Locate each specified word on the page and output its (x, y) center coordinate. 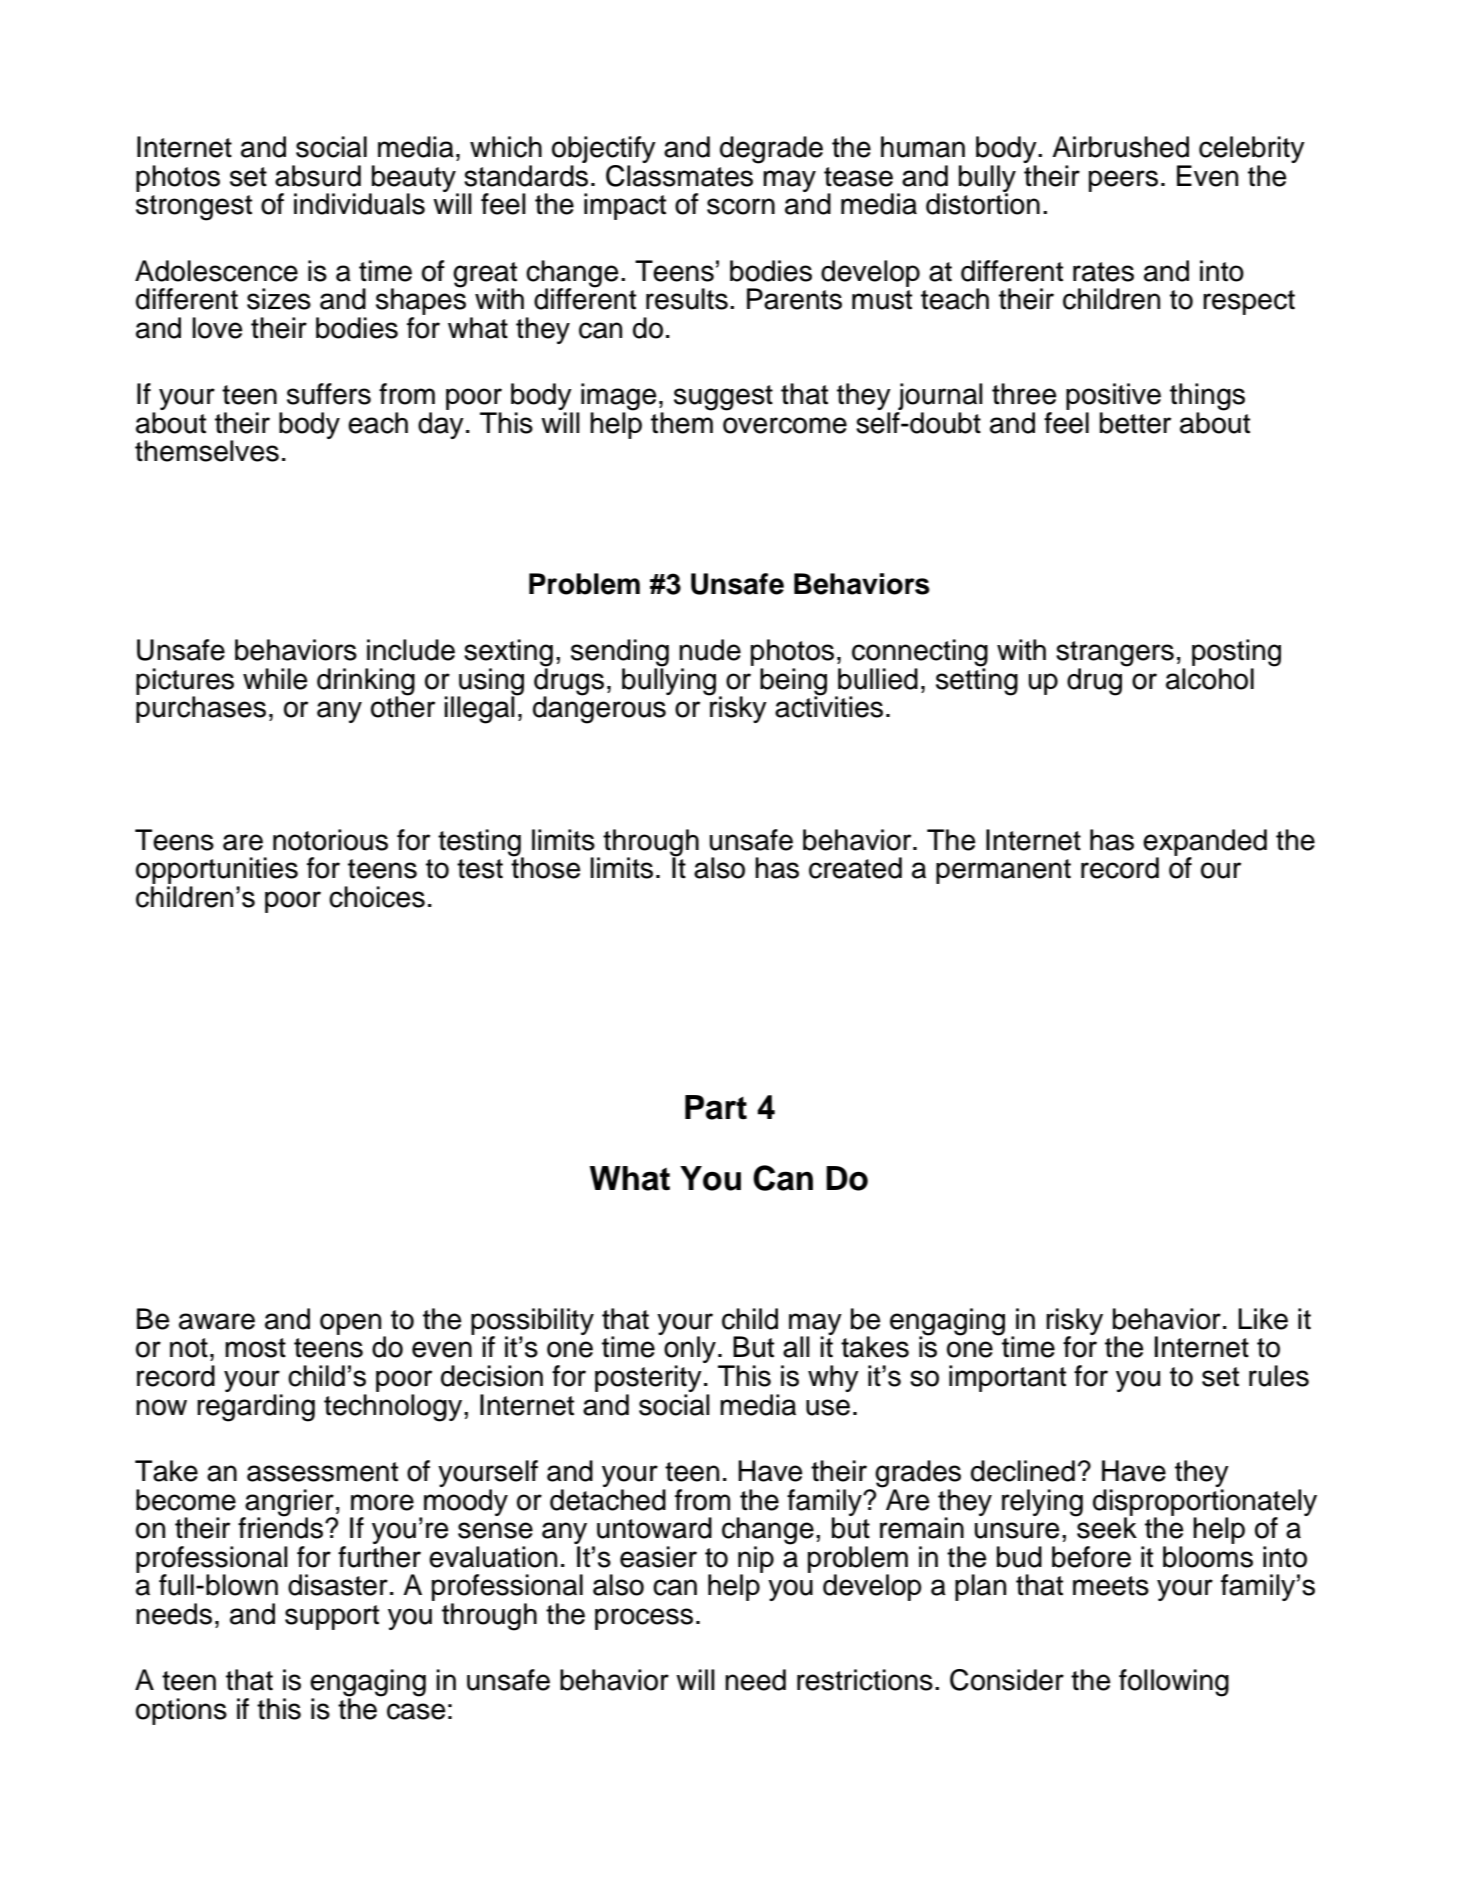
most (255, 1348)
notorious (330, 840)
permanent (1003, 871)
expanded (1205, 843)
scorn (741, 206)
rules (1279, 1376)
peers (1123, 181)
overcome (785, 425)
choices (377, 897)
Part (716, 1107)
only (689, 1350)
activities (829, 706)
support (332, 1617)
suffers (329, 394)
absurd (318, 176)
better (1135, 423)
